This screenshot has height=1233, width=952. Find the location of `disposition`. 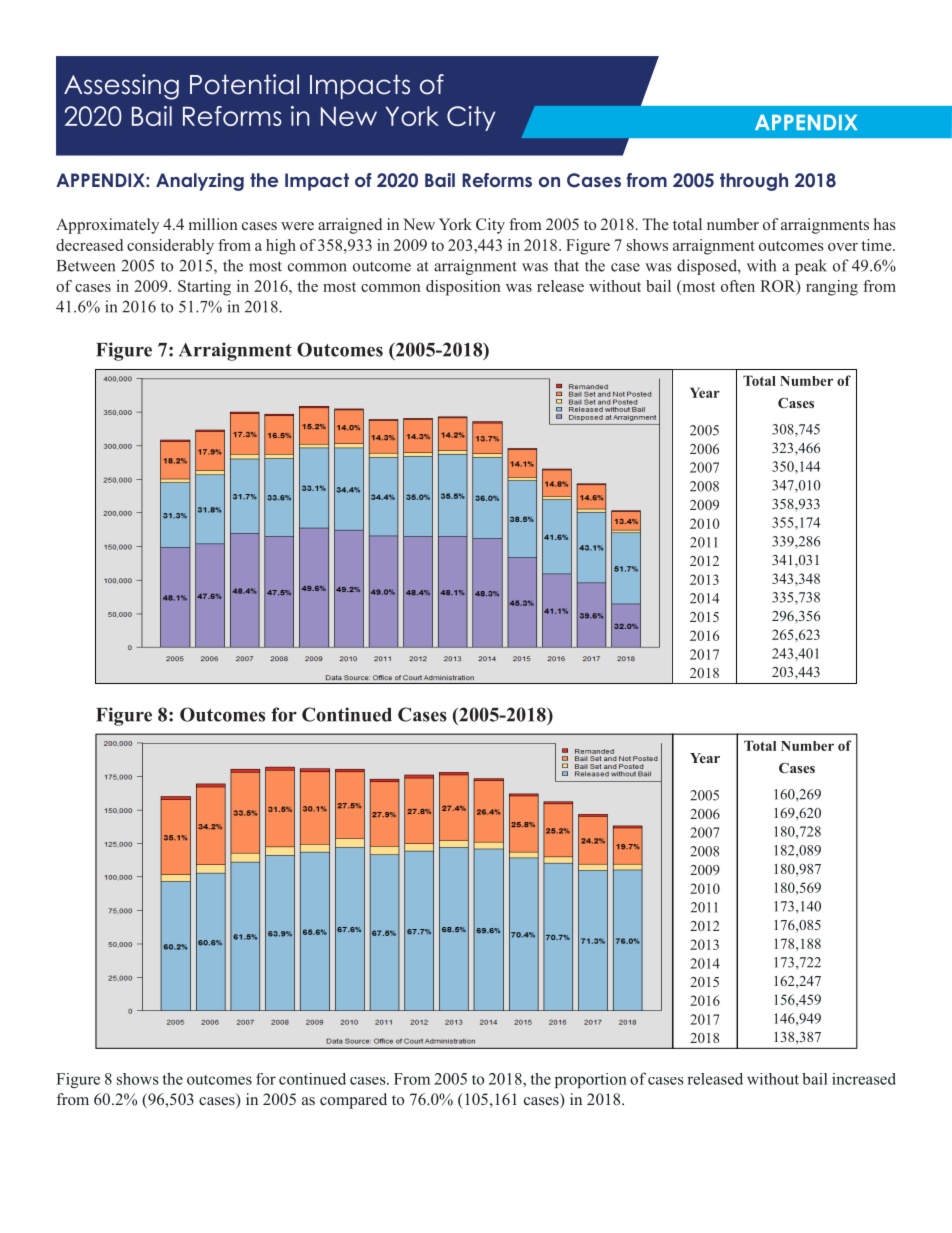

disposition is located at coordinates (463, 288).
